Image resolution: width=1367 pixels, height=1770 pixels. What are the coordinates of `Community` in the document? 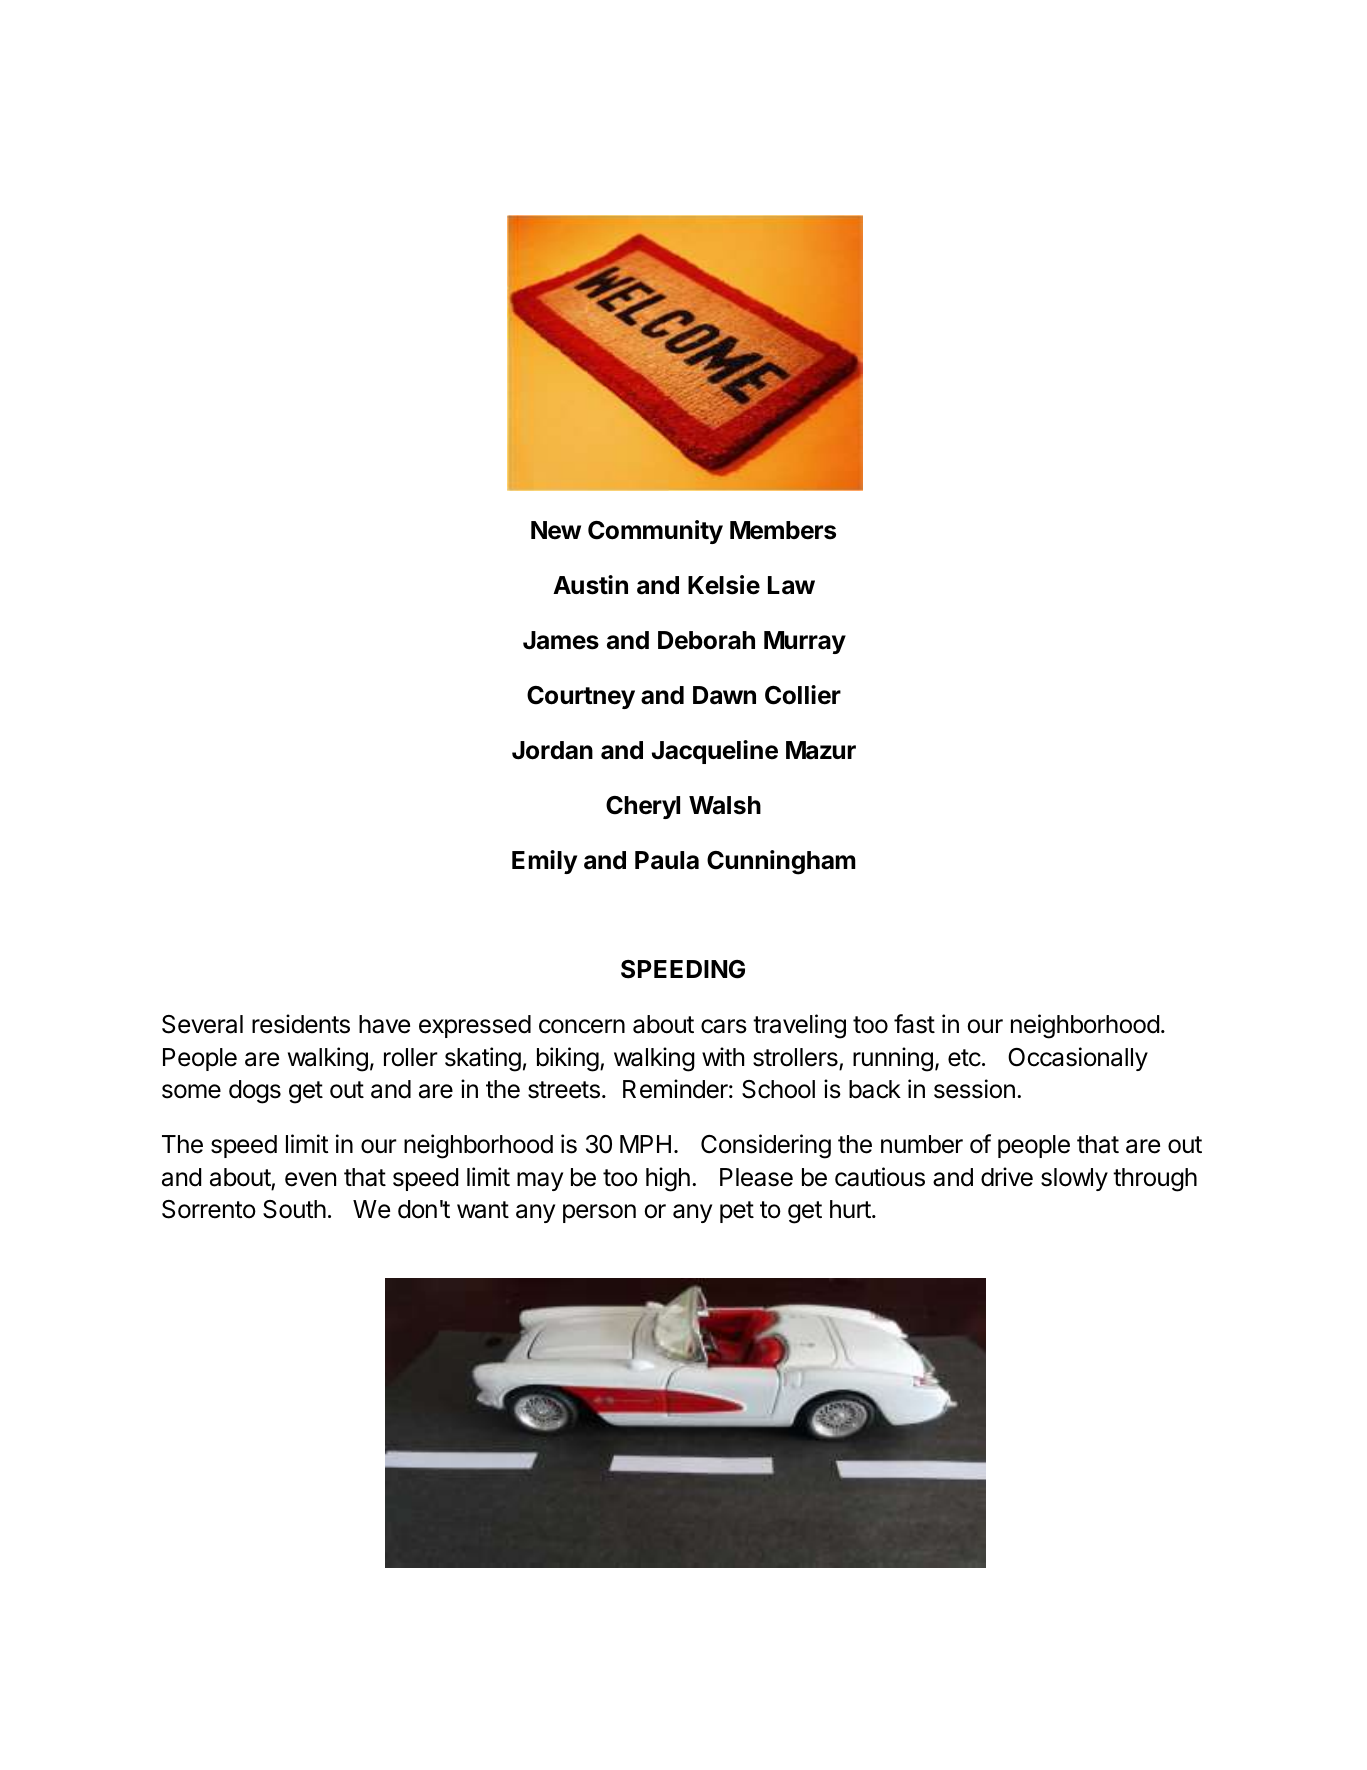 It's located at (655, 532).
